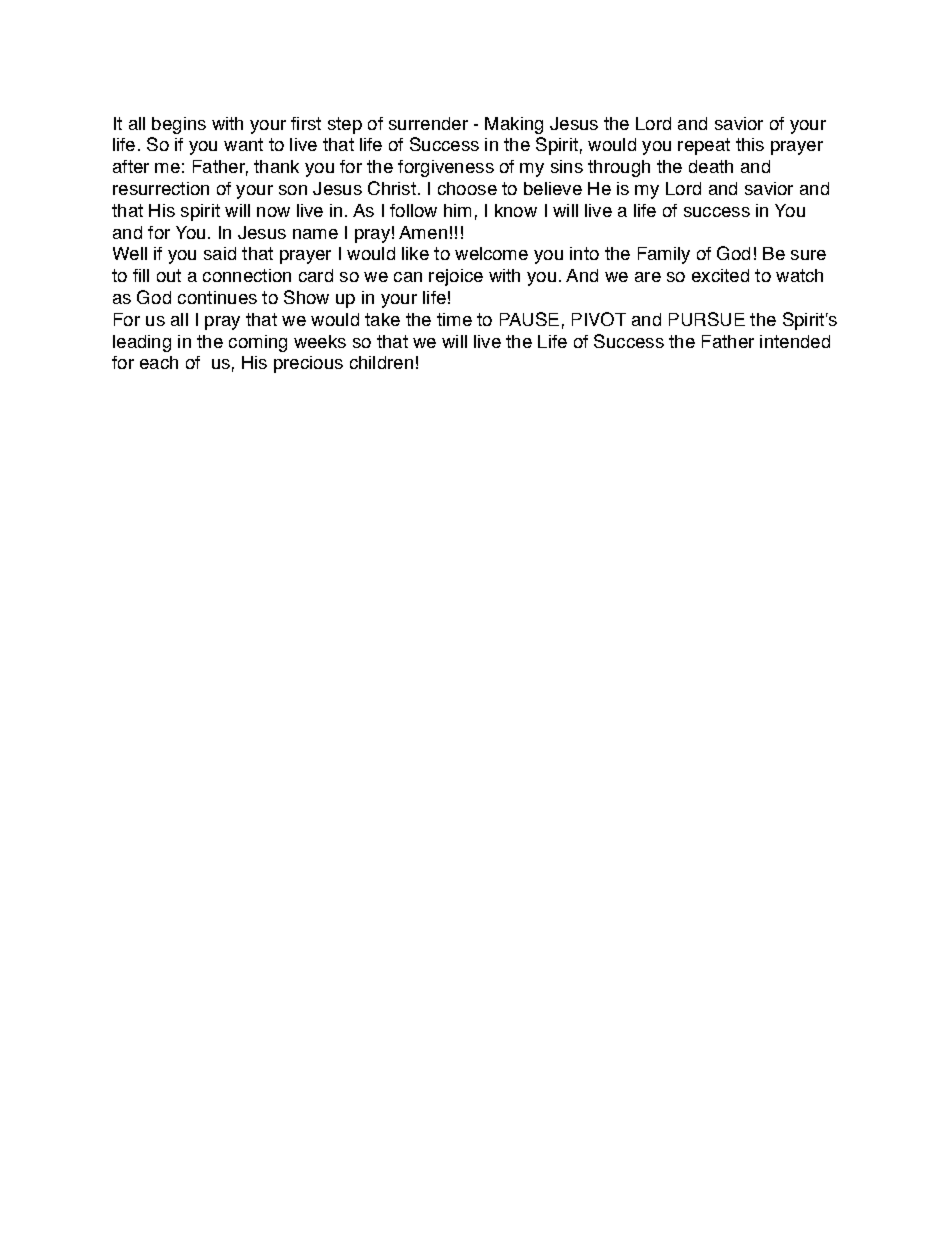 The image size is (952, 1233). Describe the element at coordinates (179, 125) in the screenshot. I see `begins` at that location.
